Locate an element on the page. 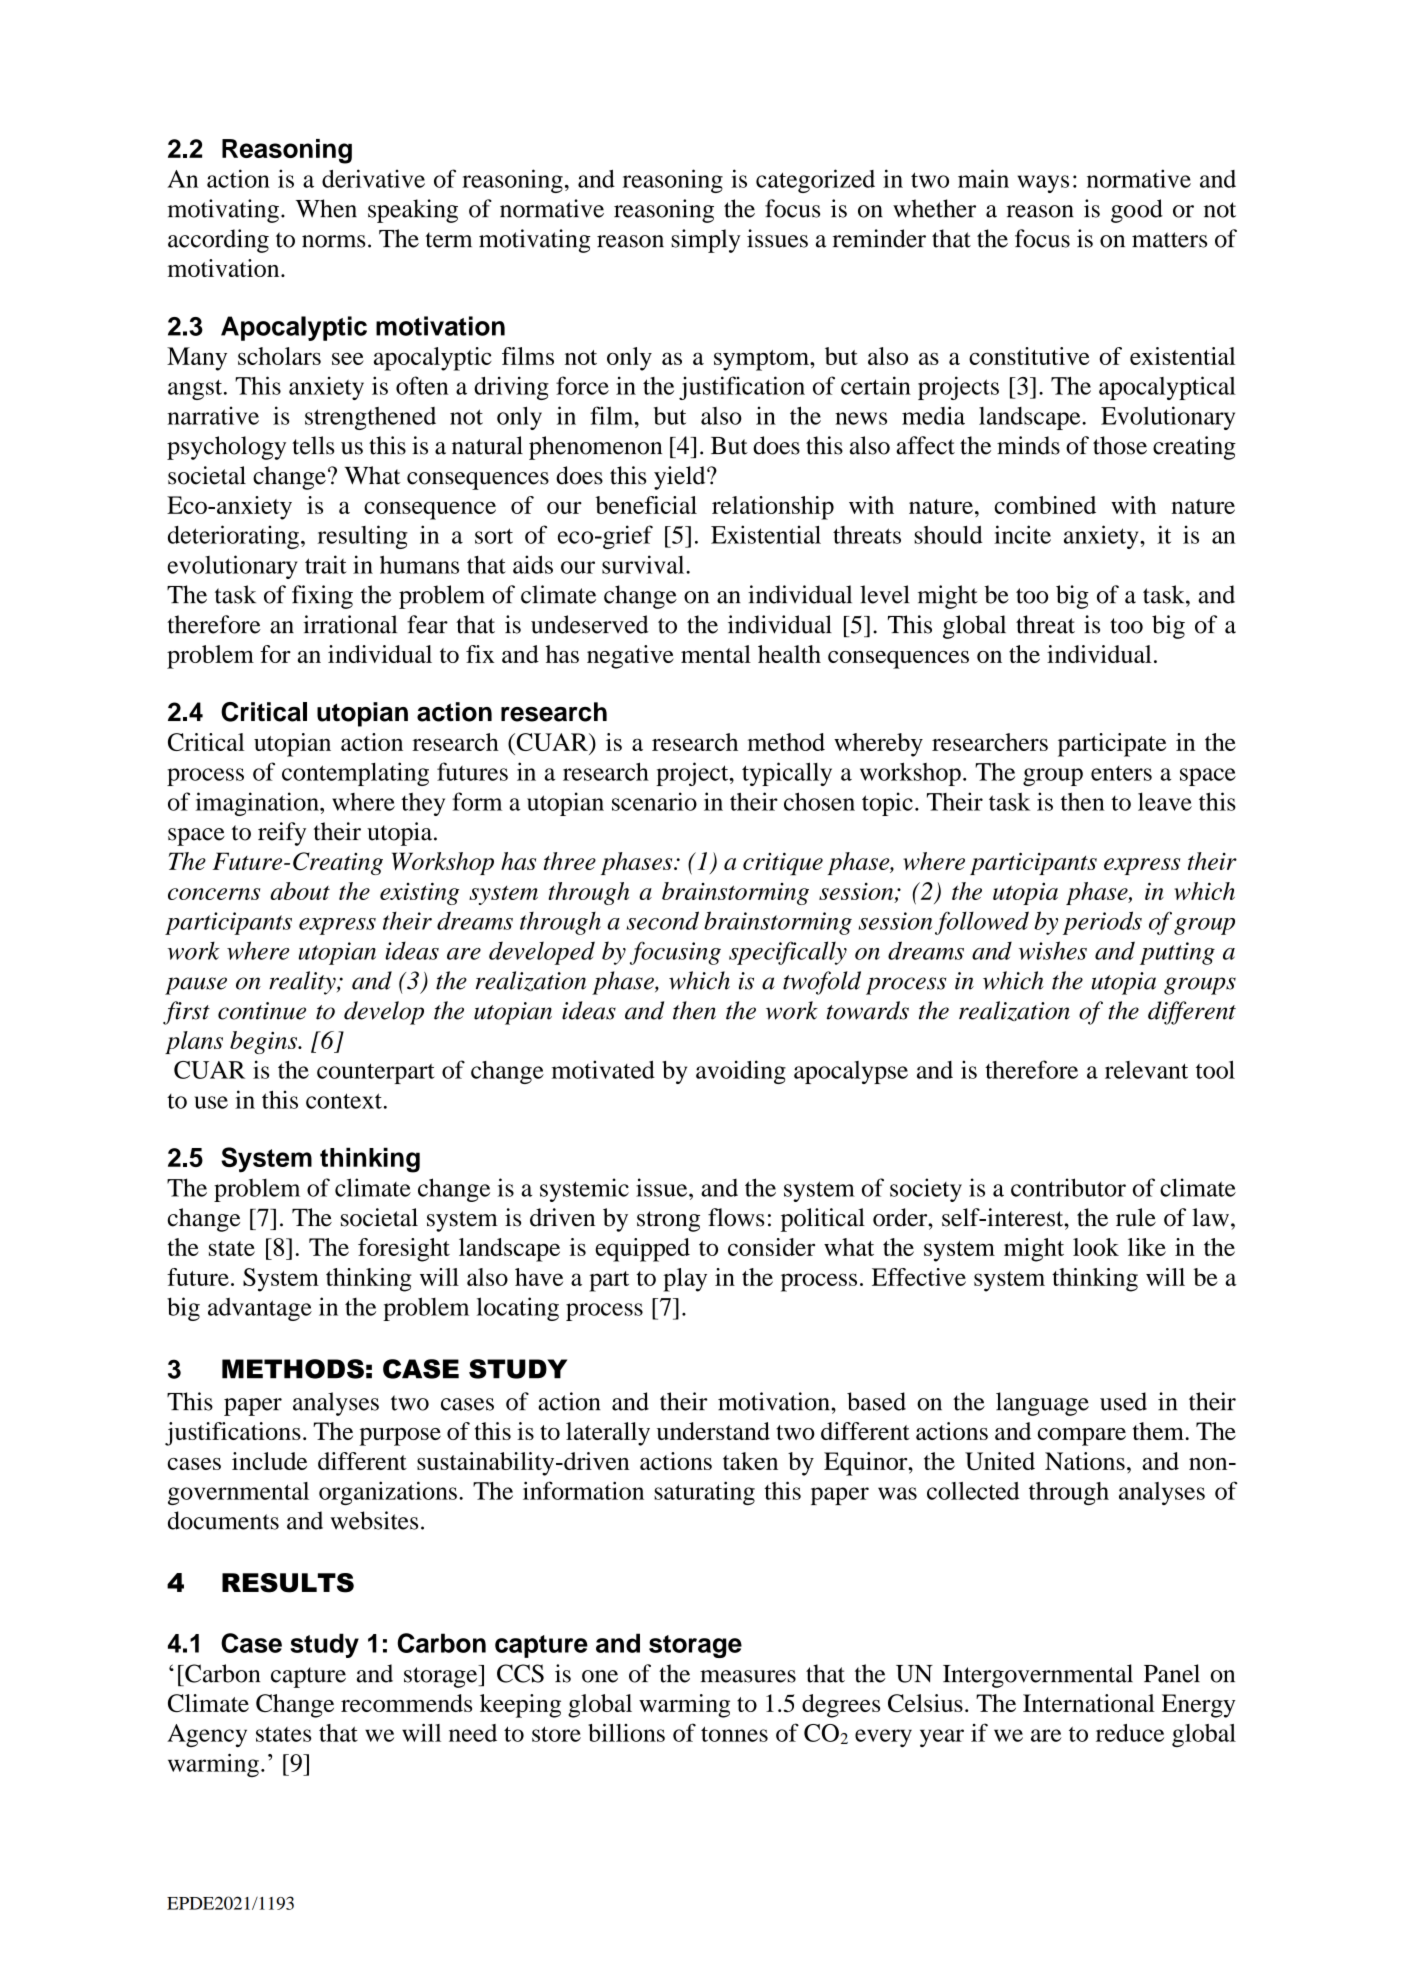 The width and height of the image is (1403, 1983). measures is located at coordinates (748, 1676).
